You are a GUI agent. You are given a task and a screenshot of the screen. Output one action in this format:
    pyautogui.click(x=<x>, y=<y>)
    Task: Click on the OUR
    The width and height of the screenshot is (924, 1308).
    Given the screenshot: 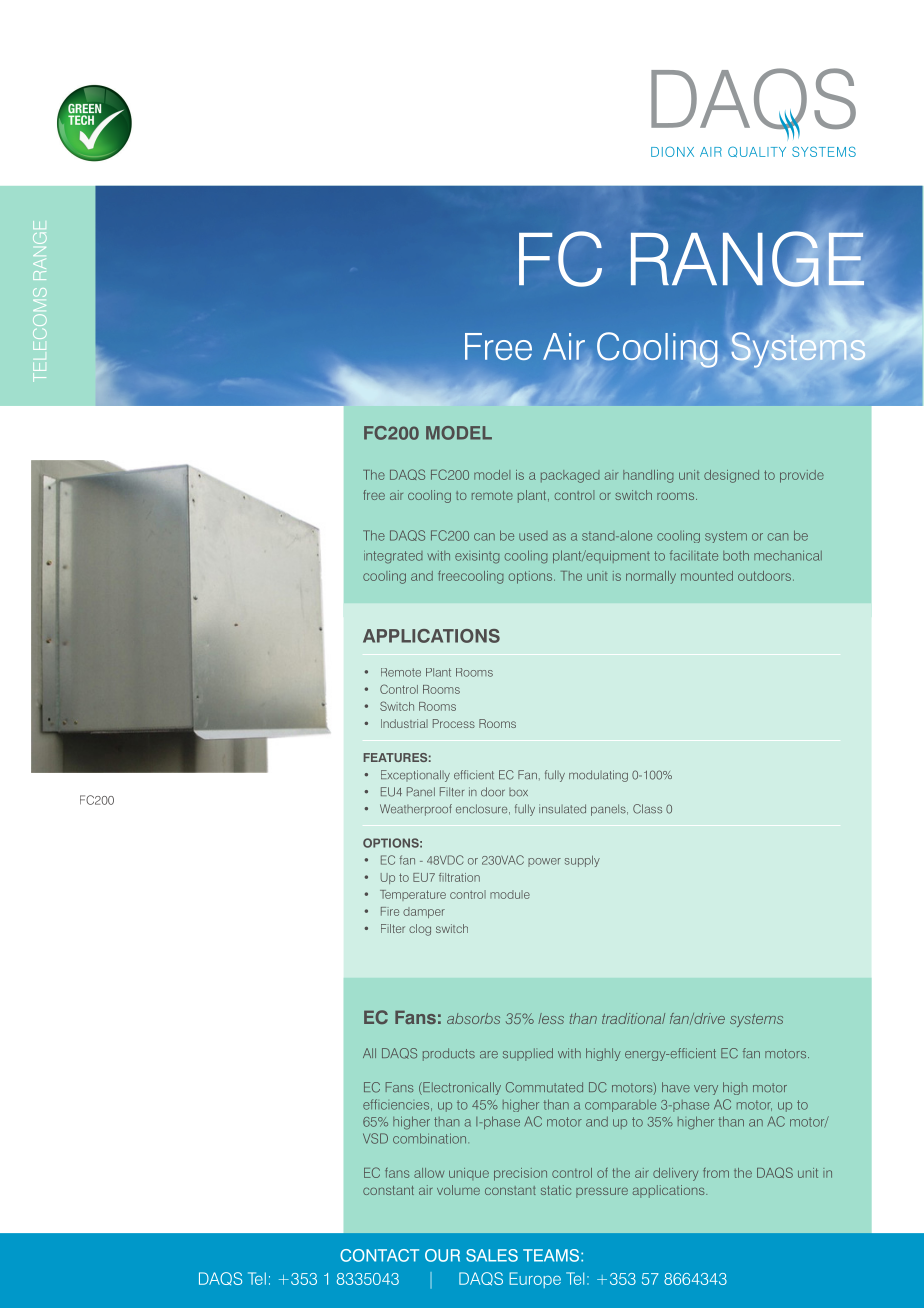 What is the action you would take?
    pyautogui.click(x=442, y=1255)
